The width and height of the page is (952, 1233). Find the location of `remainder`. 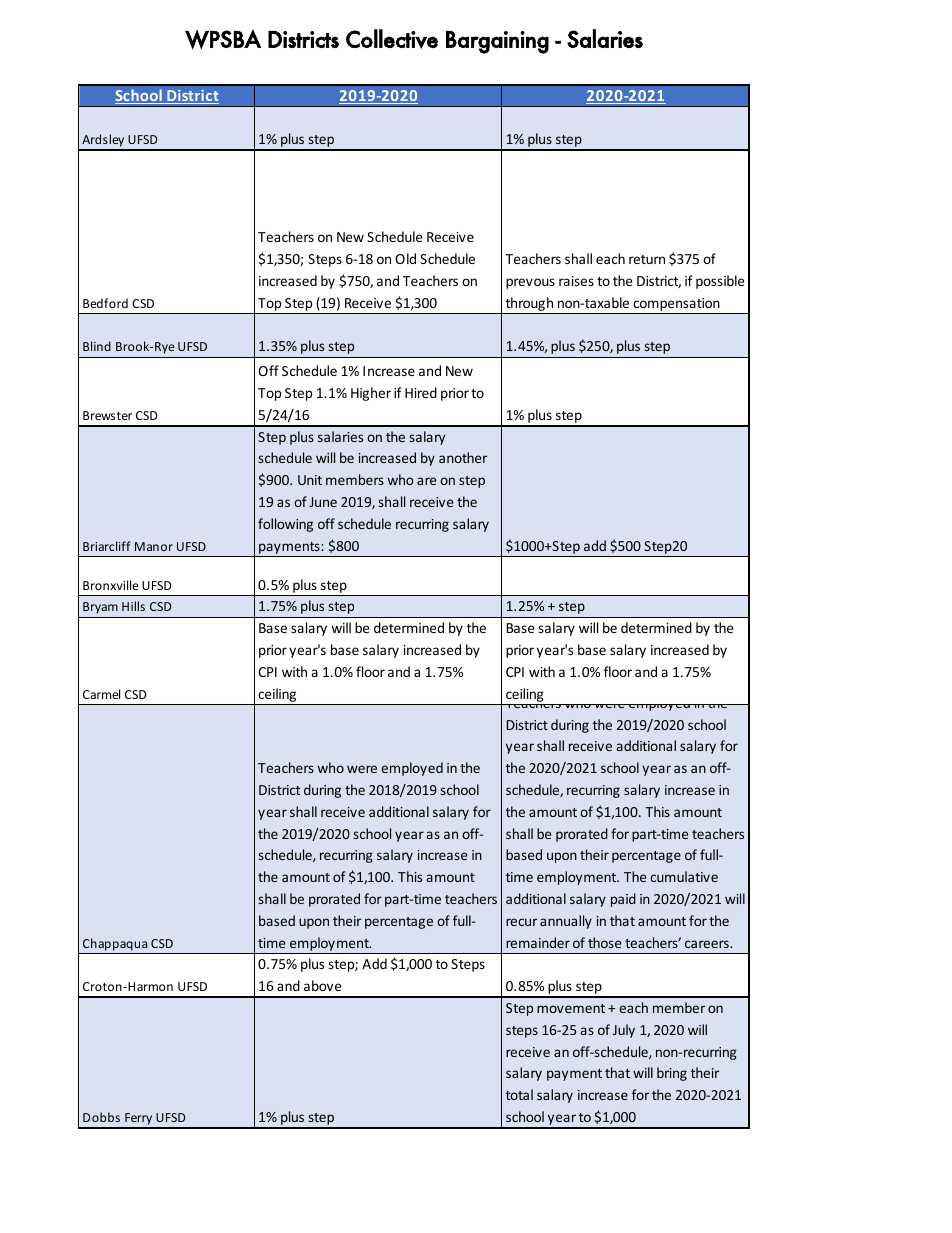

remainder is located at coordinates (538, 942).
